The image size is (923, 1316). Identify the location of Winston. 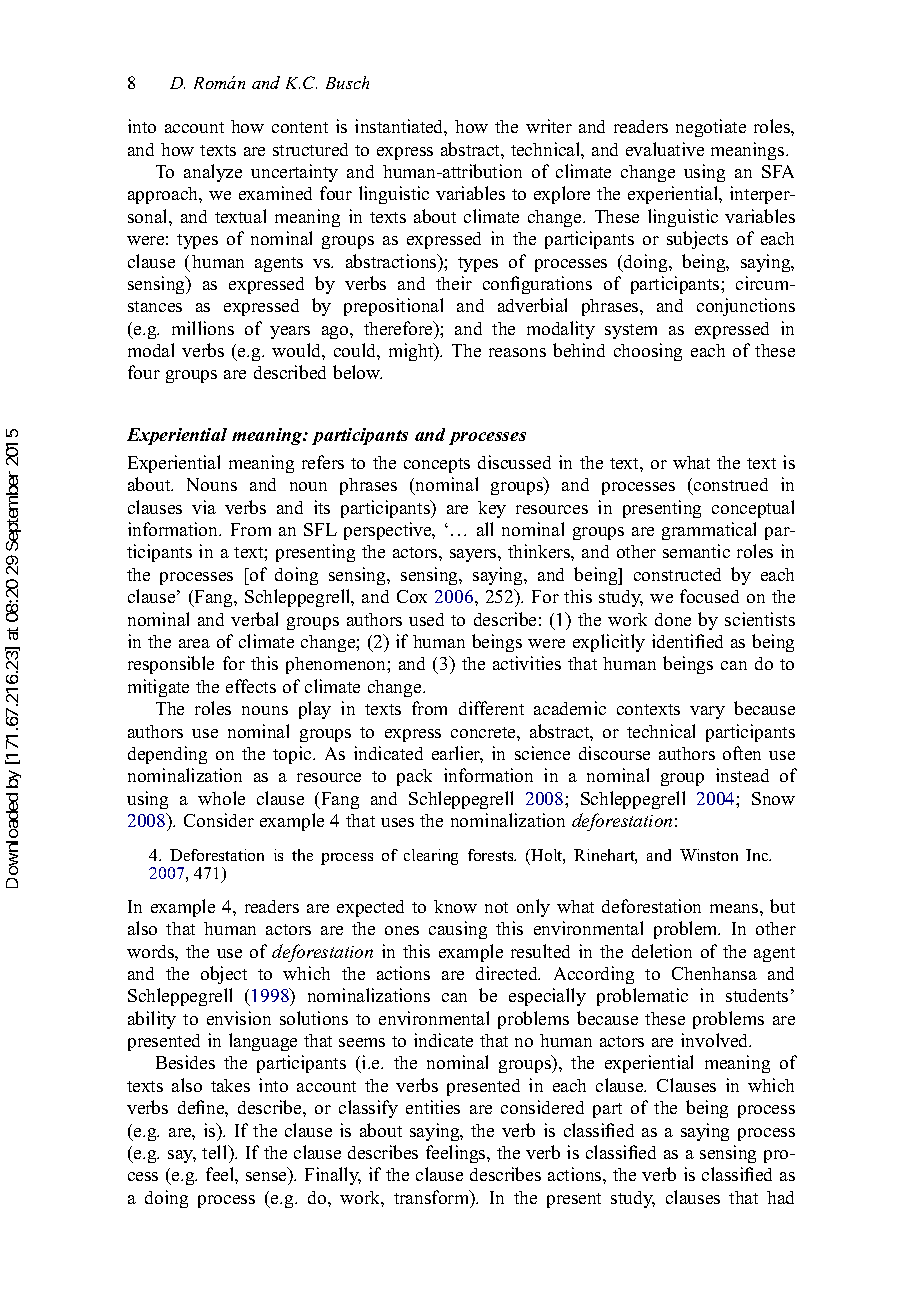
(709, 855).
